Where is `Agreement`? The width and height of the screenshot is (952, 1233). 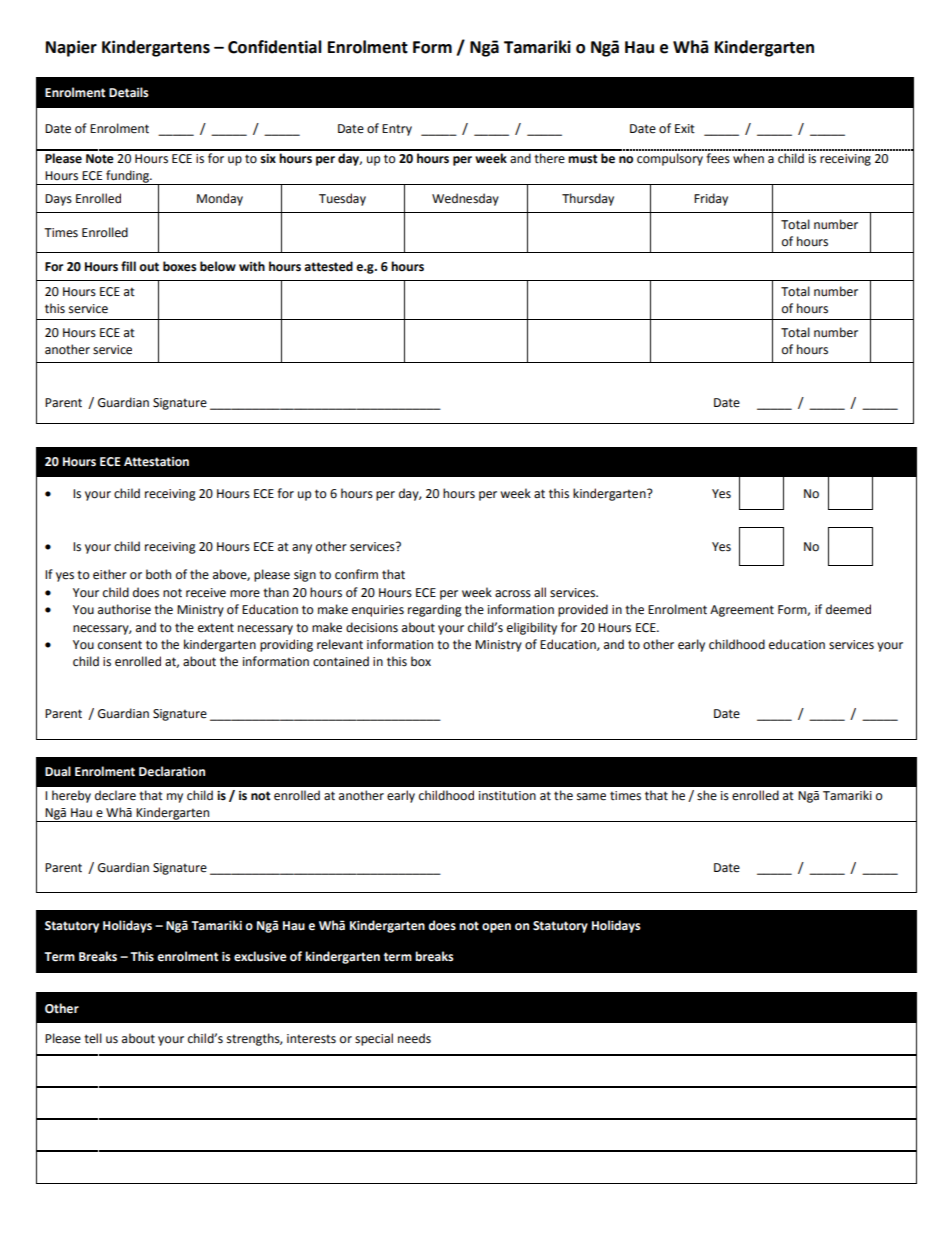 Agreement is located at coordinates (742, 611).
